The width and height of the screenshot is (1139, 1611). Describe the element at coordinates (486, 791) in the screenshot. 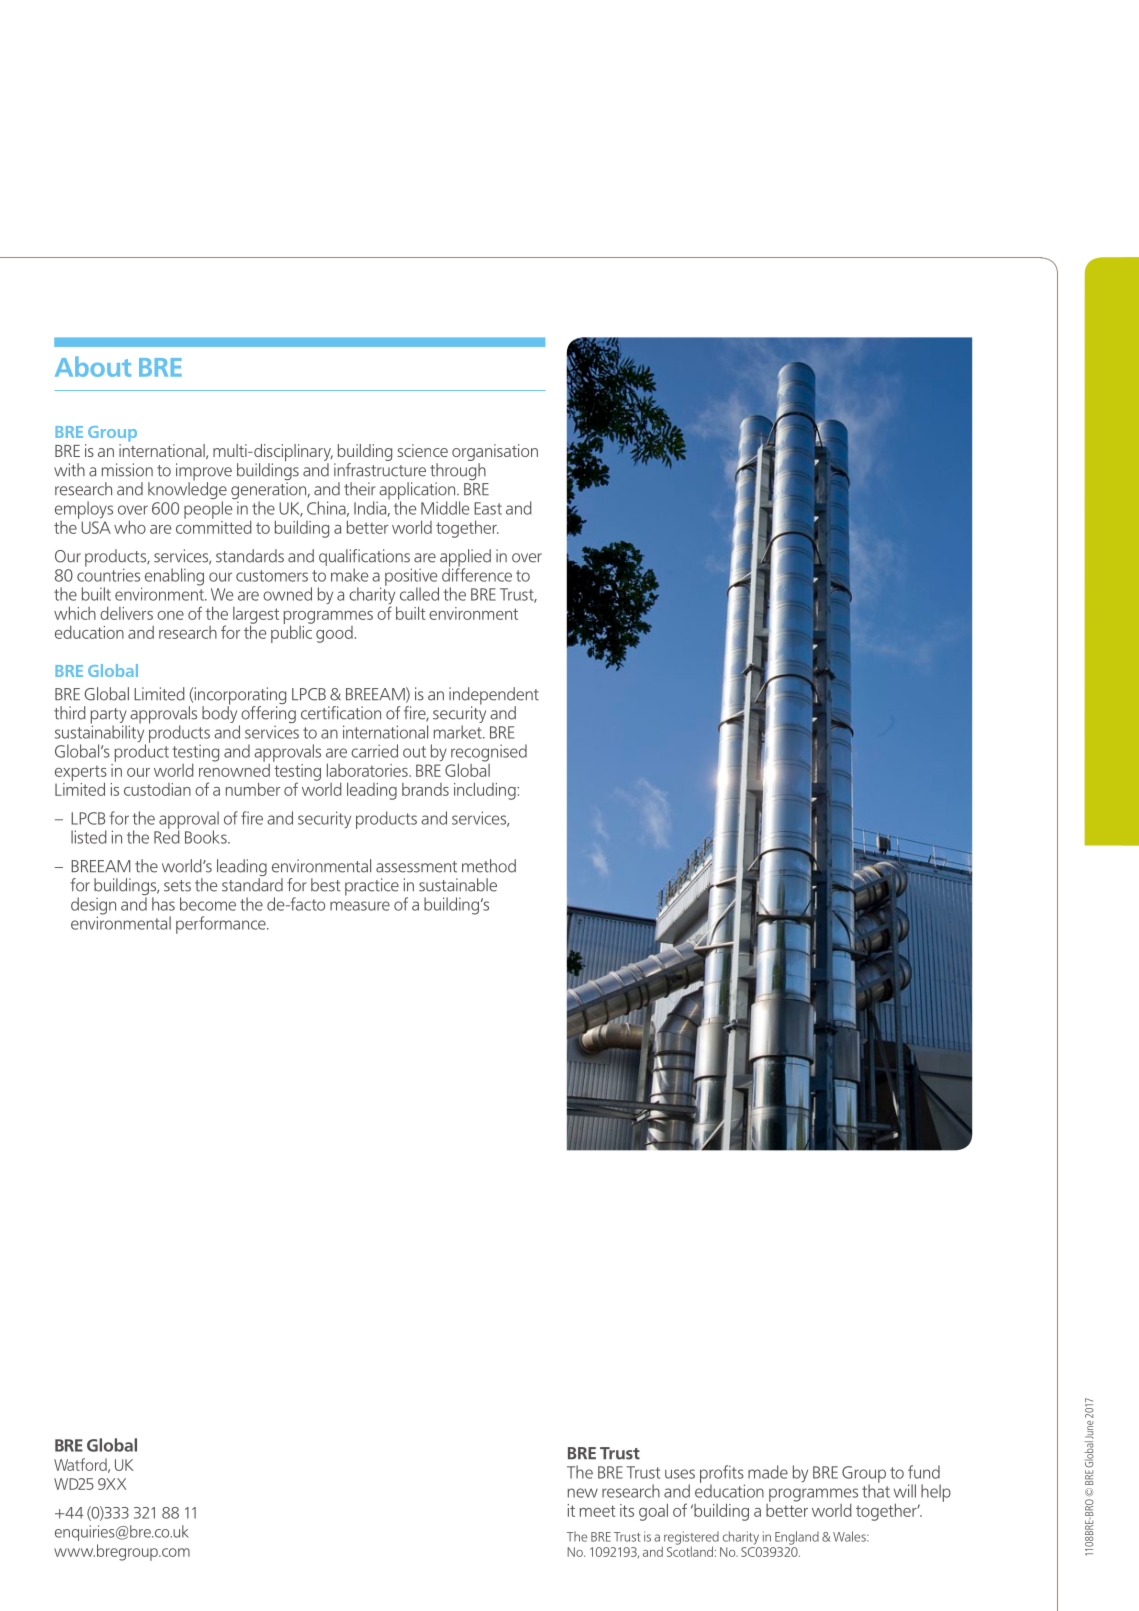

I see `including` at that location.
